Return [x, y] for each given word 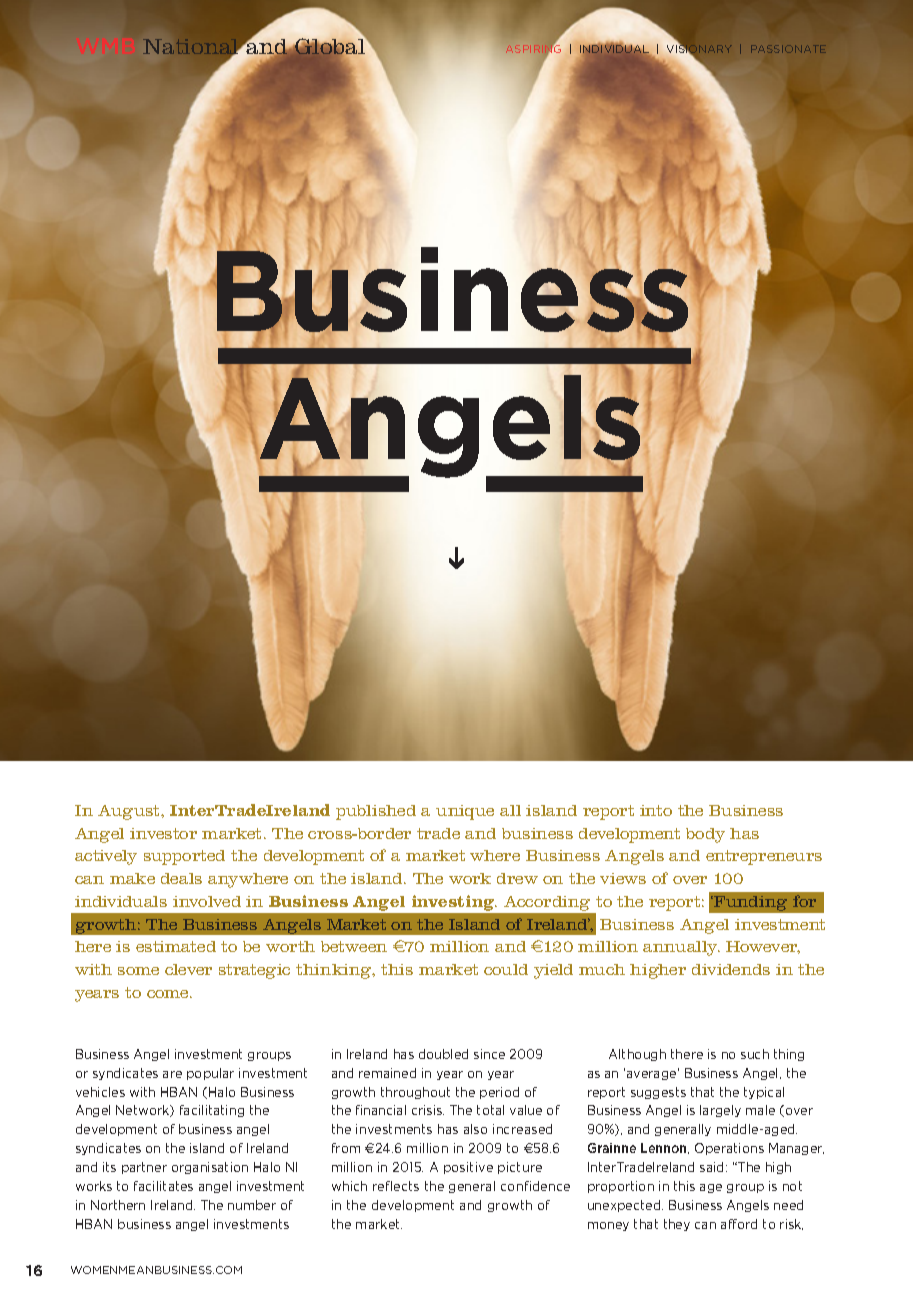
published [376, 812]
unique [465, 812]
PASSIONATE [788, 49]
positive [468, 1168]
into [656, 810]
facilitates [163, 1186]
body [705, 835]
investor [163, 833]
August [130, 812]
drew [517, 878]
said [713, 1167]
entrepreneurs [764, 857]
